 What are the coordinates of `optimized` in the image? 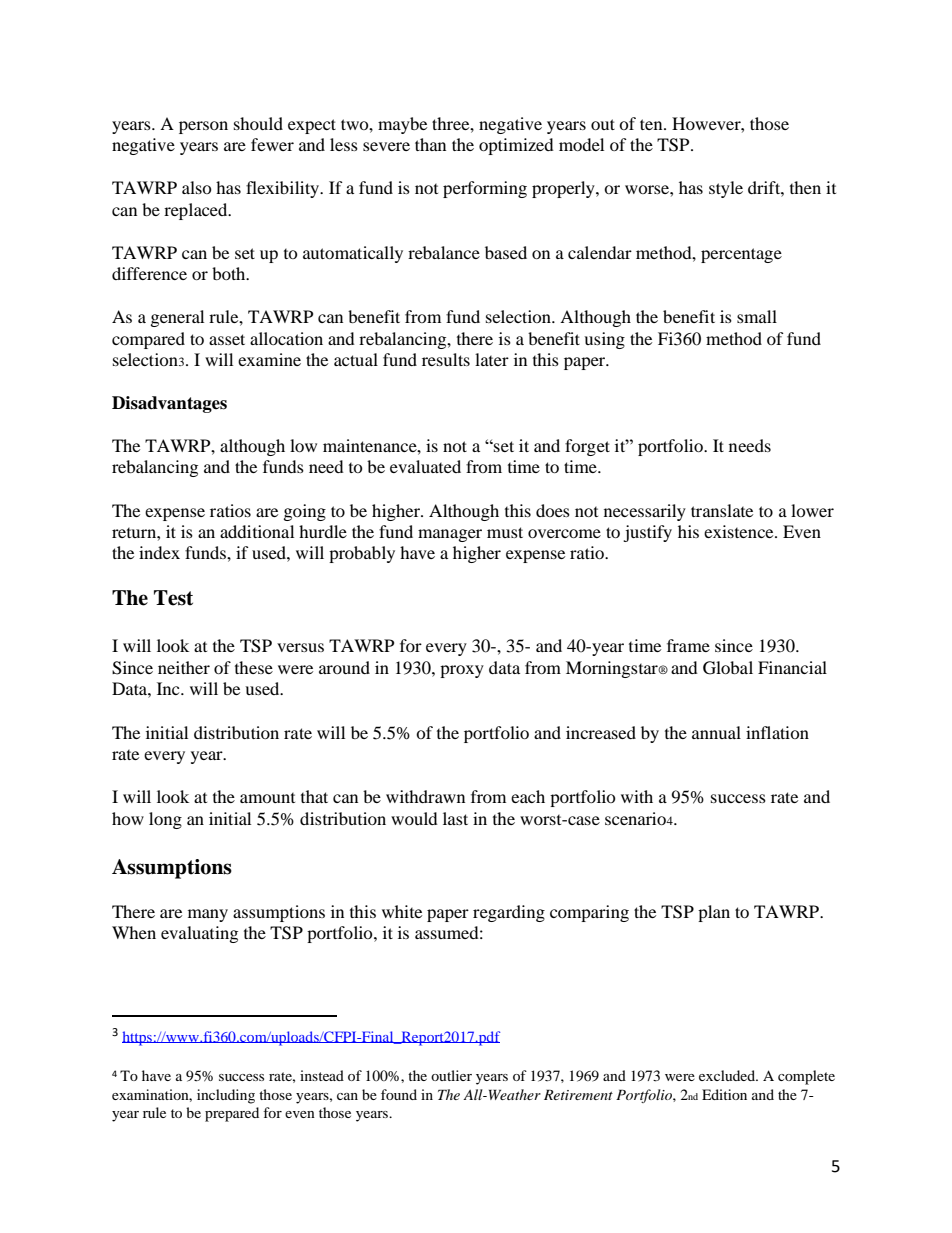 It's located at (516, 146).
